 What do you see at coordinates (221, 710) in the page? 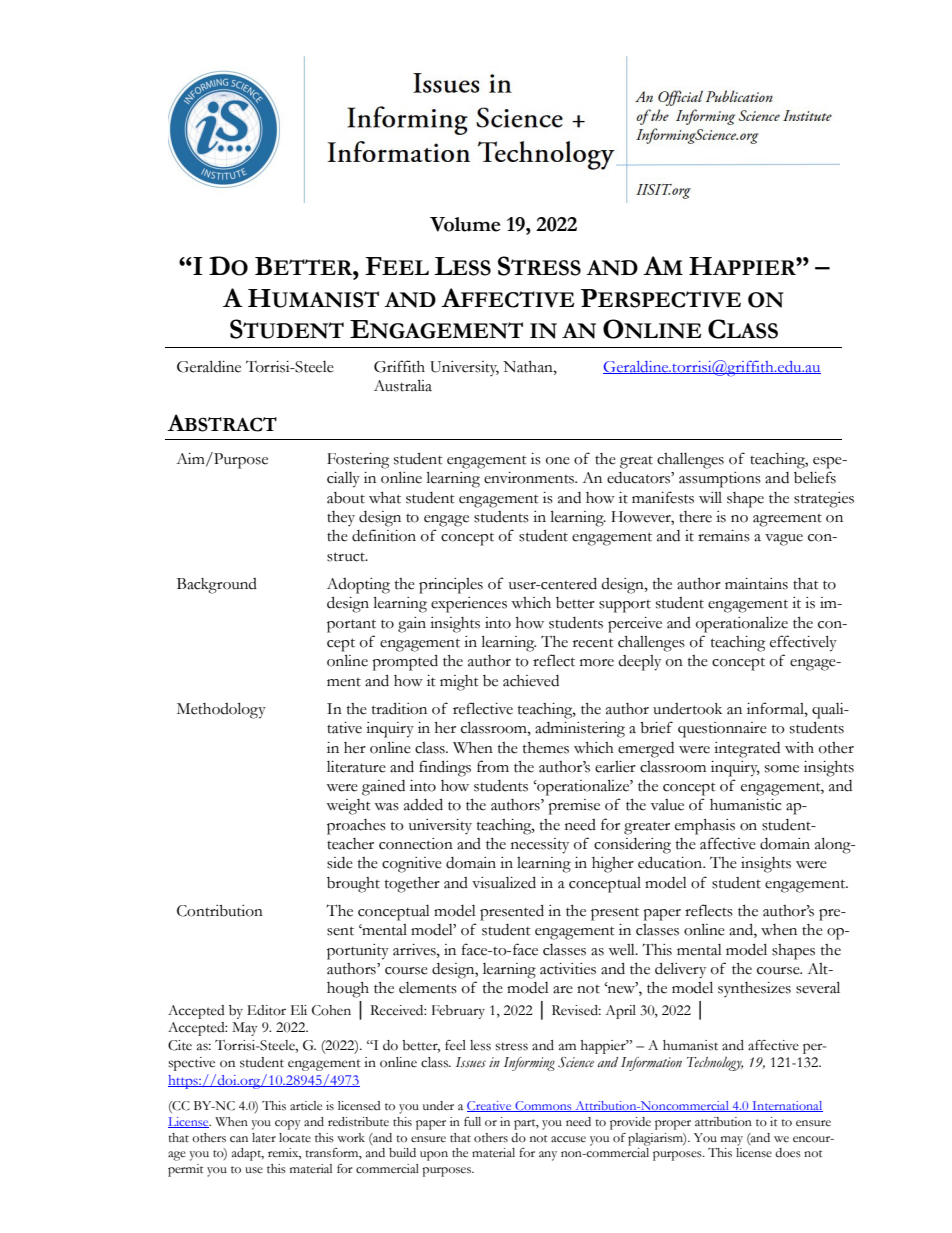
I see `Methodology` at bounding box center [221, 710].
